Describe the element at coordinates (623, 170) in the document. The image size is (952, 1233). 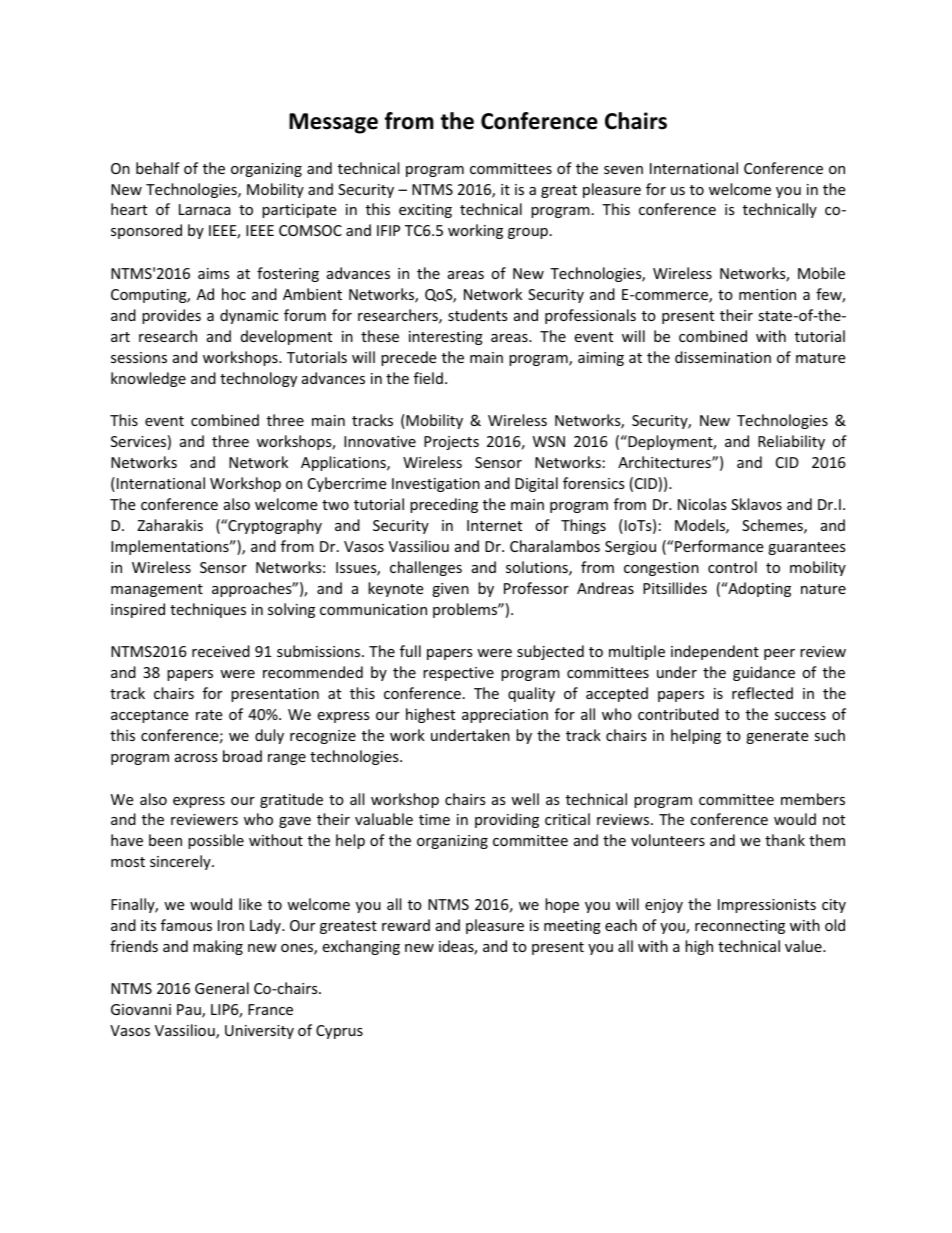
I see `seven` at that location.
